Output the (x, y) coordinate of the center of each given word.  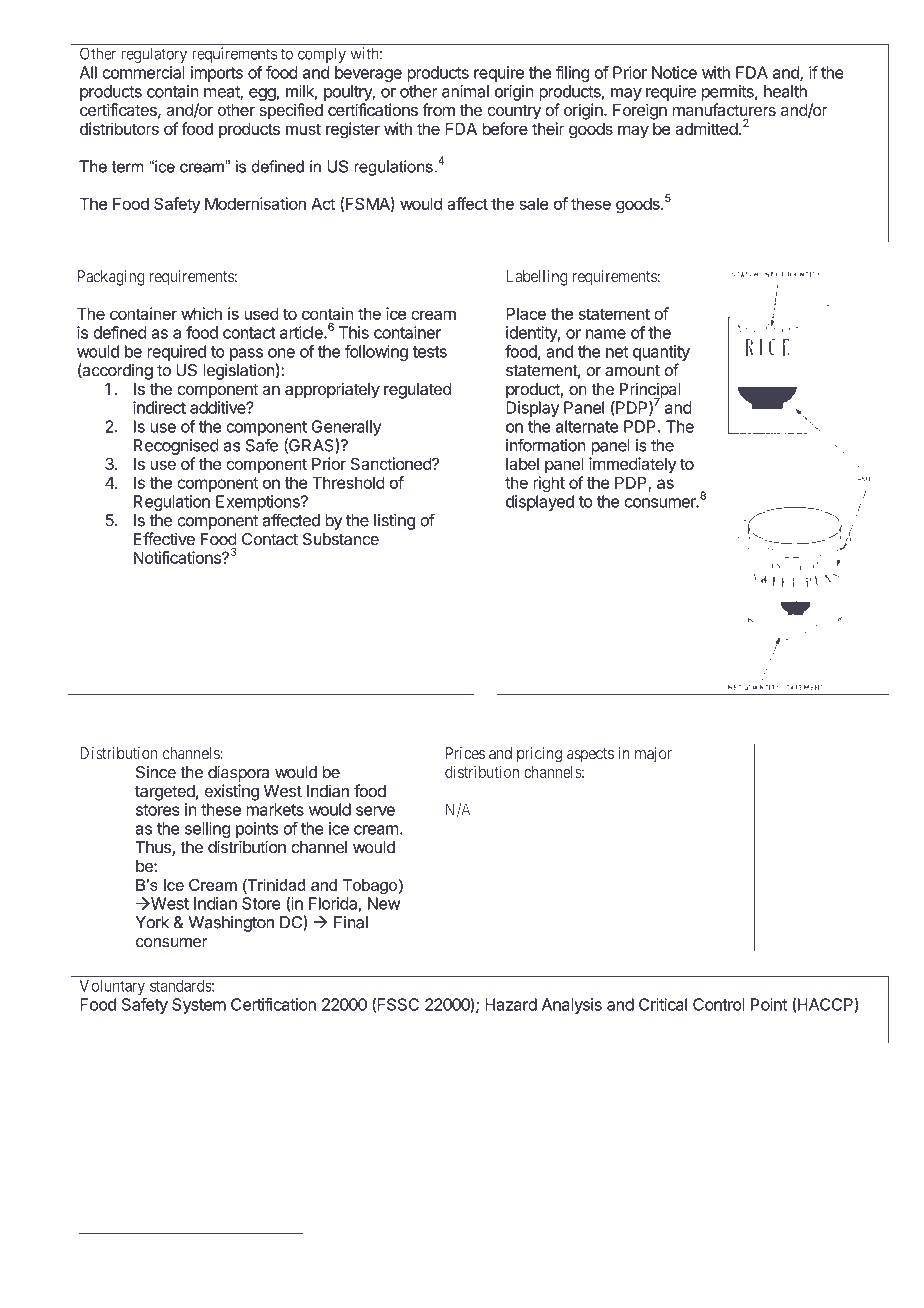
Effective (164, 539)
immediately (632, 465)
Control (719, 1004)
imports (217, 74)
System (199, 1006)
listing (394, 522)
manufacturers (724, 109)
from (438, 109)
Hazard (511, 1004)
